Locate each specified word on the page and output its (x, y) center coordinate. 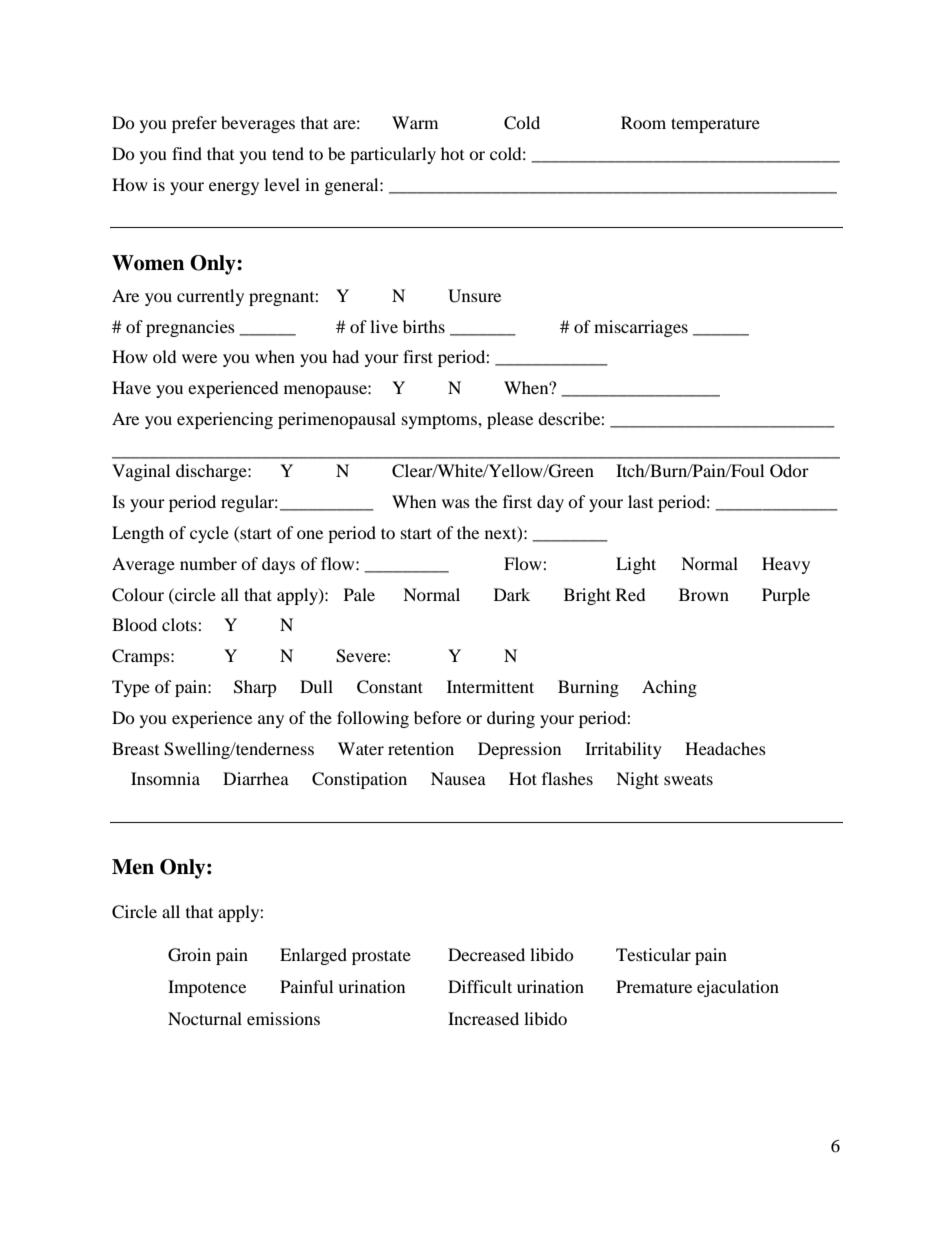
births (424, 326)
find (187, 153)
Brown (704, 594)
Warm (415, 122)
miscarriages (641, 328)
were (199, 358)
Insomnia (165, 778)
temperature (715, 125)
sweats (688, 779)
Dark (512, 594)
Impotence (207, 988)
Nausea (458, 778)
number (208, 563)
